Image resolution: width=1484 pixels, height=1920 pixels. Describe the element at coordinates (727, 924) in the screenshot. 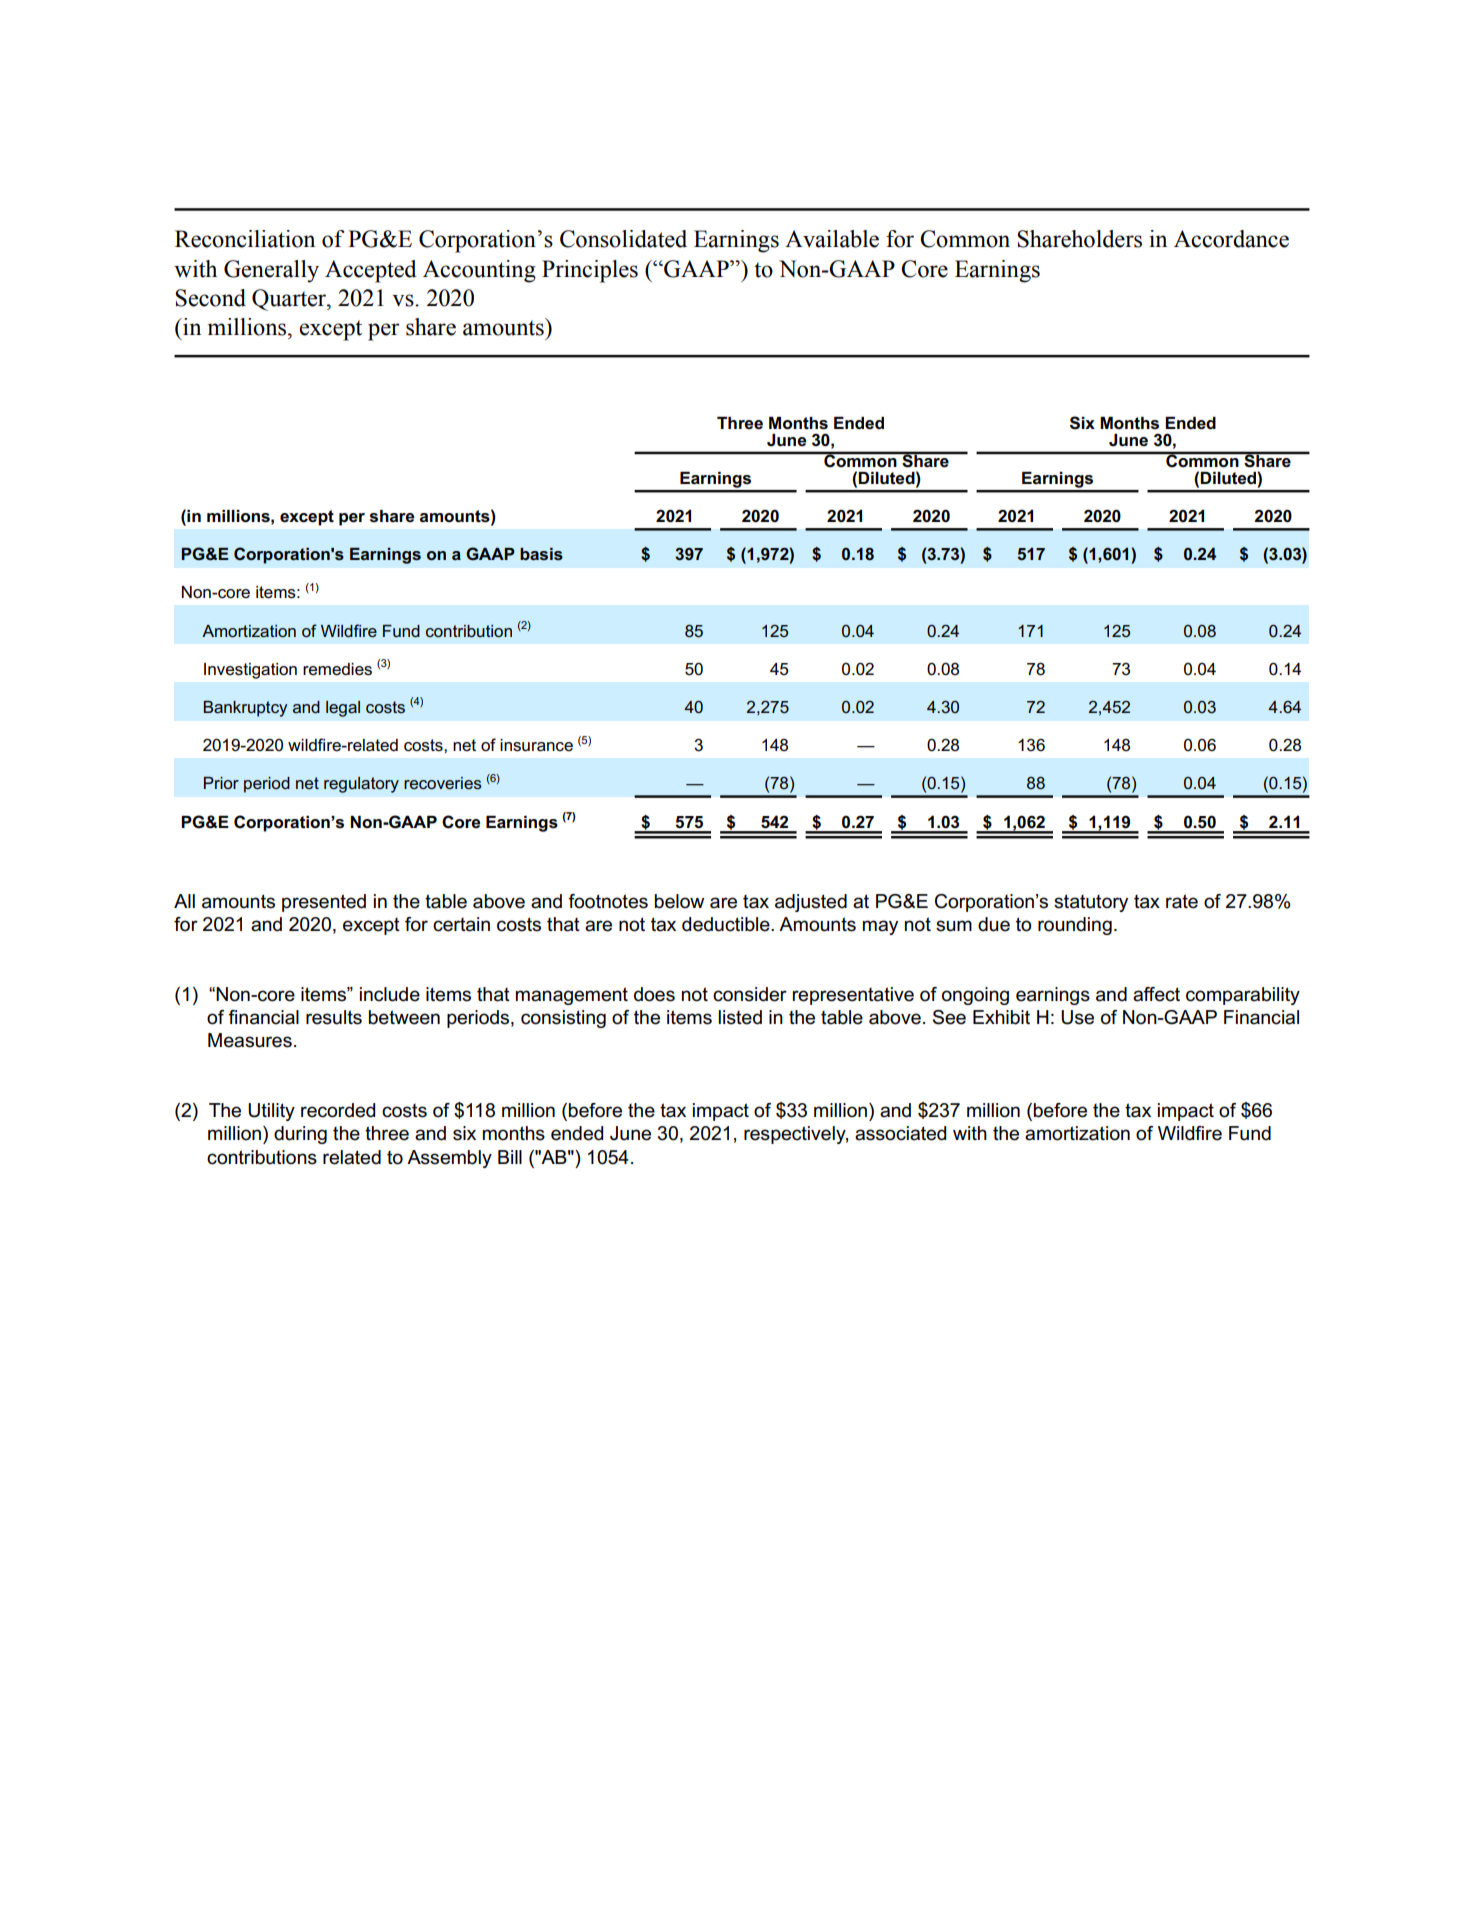

I see `deductible` at that location.
